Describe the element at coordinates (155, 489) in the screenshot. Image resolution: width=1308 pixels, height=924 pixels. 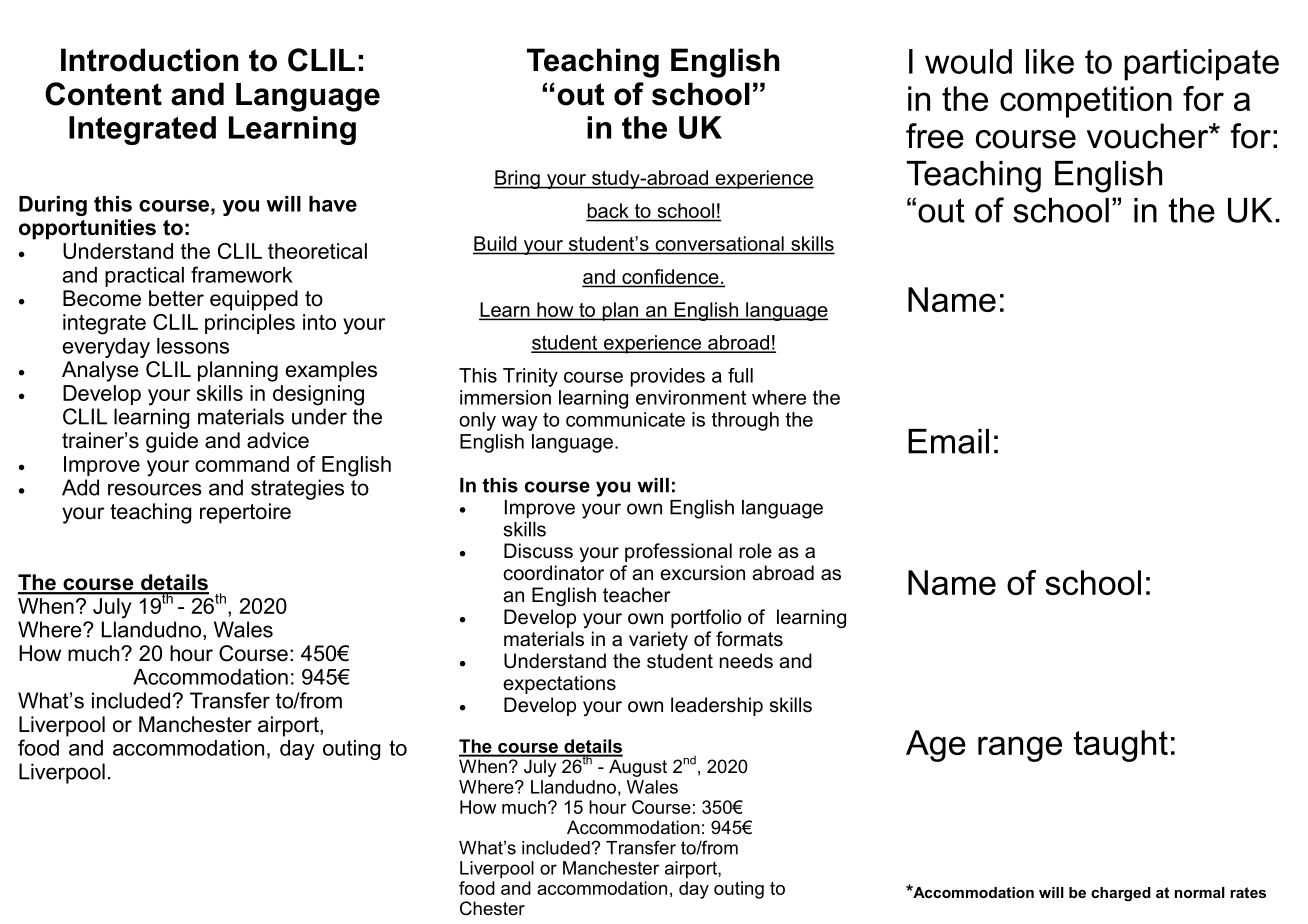
I see `resources` at that location.
